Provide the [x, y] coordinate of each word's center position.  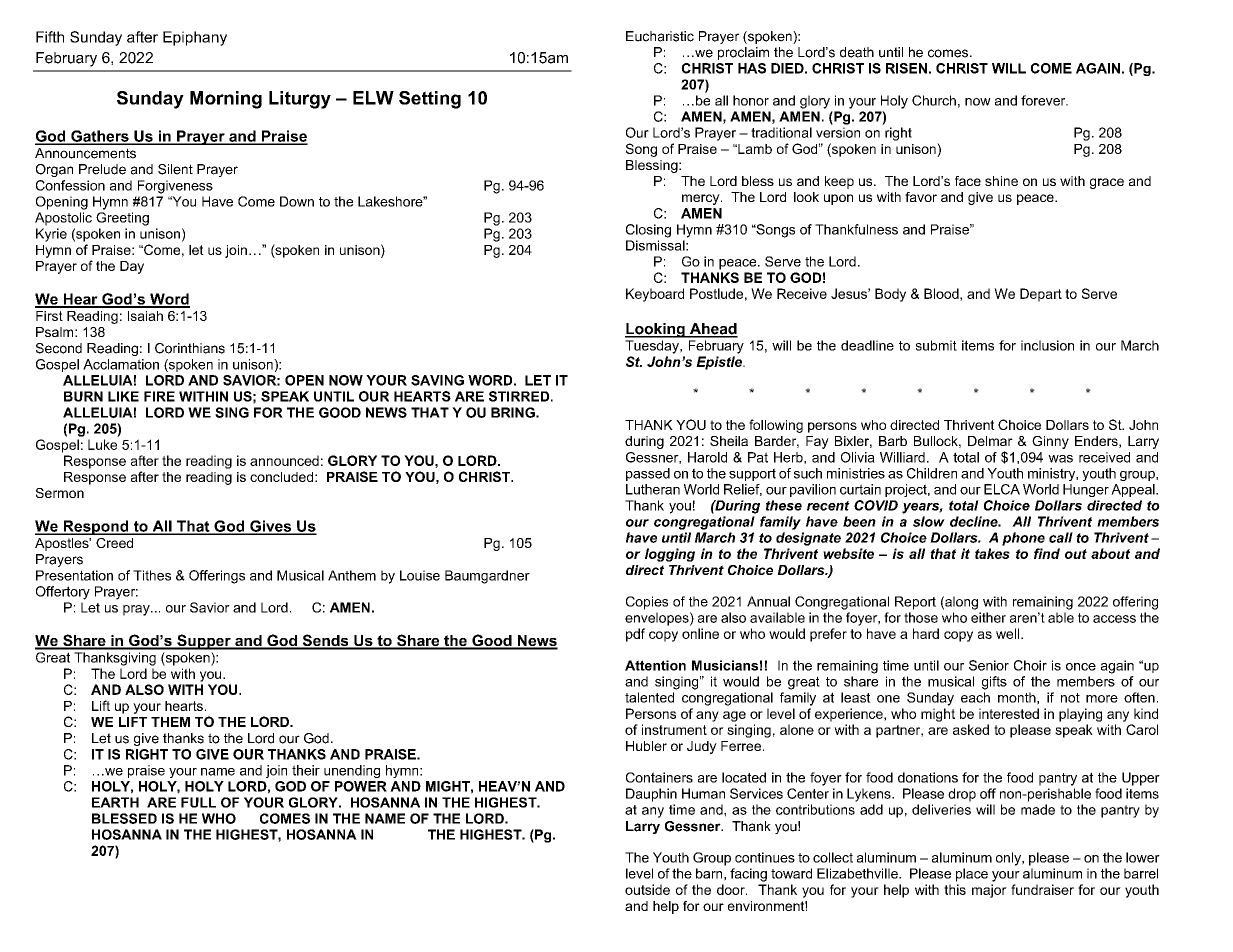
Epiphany [195, 38]
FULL [198, 802]
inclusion [1047, 345]
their [306, 770]
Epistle [720, 363]
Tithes [152, 575]
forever [1044, 100]
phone [1023, 539]
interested [1009, 713]
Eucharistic [660, 36]
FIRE [159, 396]
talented [649, 697]
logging [670, 555]
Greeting [122, 219]
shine [1001, 181]
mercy [702, 199]
